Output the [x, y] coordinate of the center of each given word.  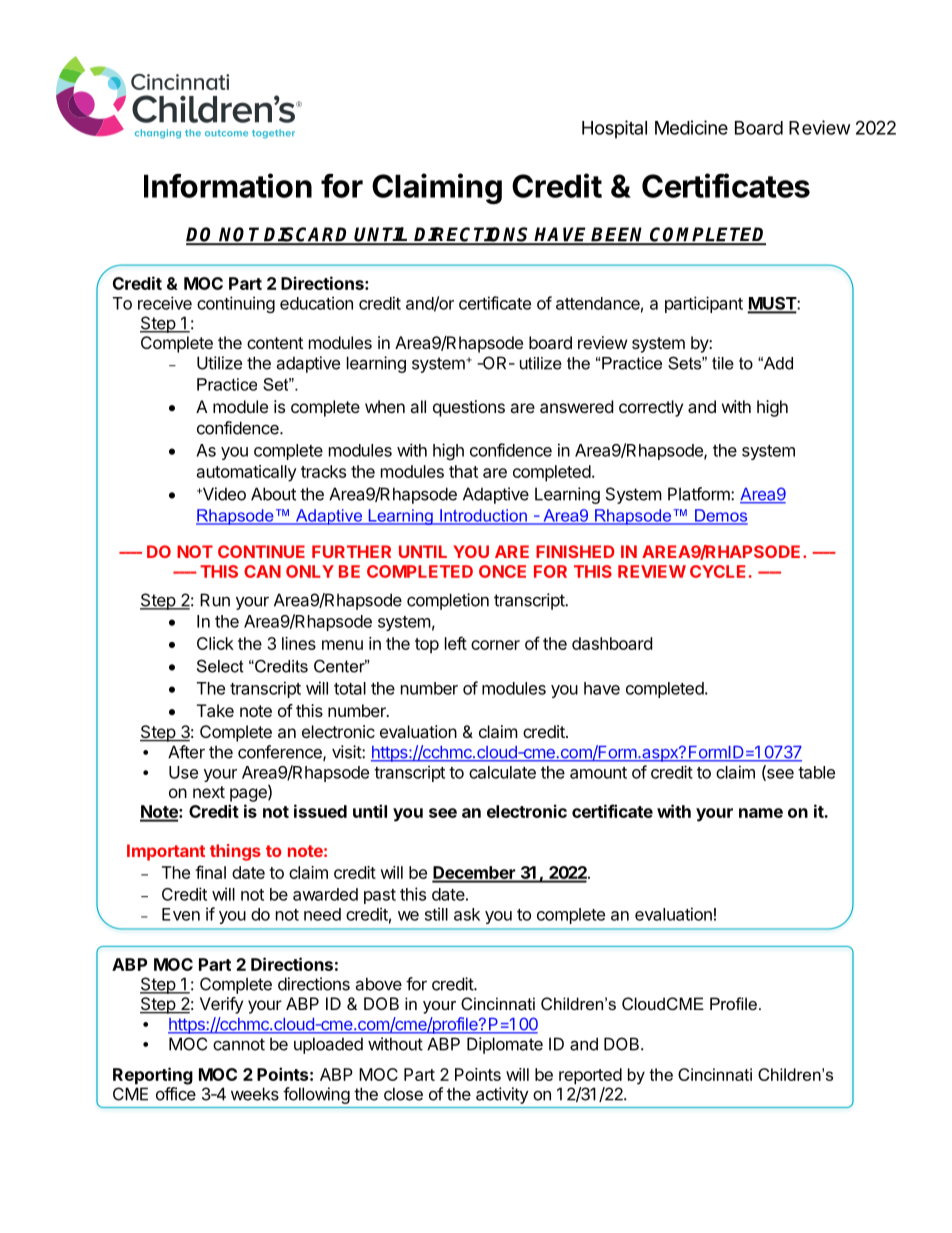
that [463, 471]
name [761, 813]
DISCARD [307, 235]
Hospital [614, 129]
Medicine [691, 127]
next [209, 792]
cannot [239, 1044]
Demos [720, 516]
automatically [247, 473]
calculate [502, 772]
